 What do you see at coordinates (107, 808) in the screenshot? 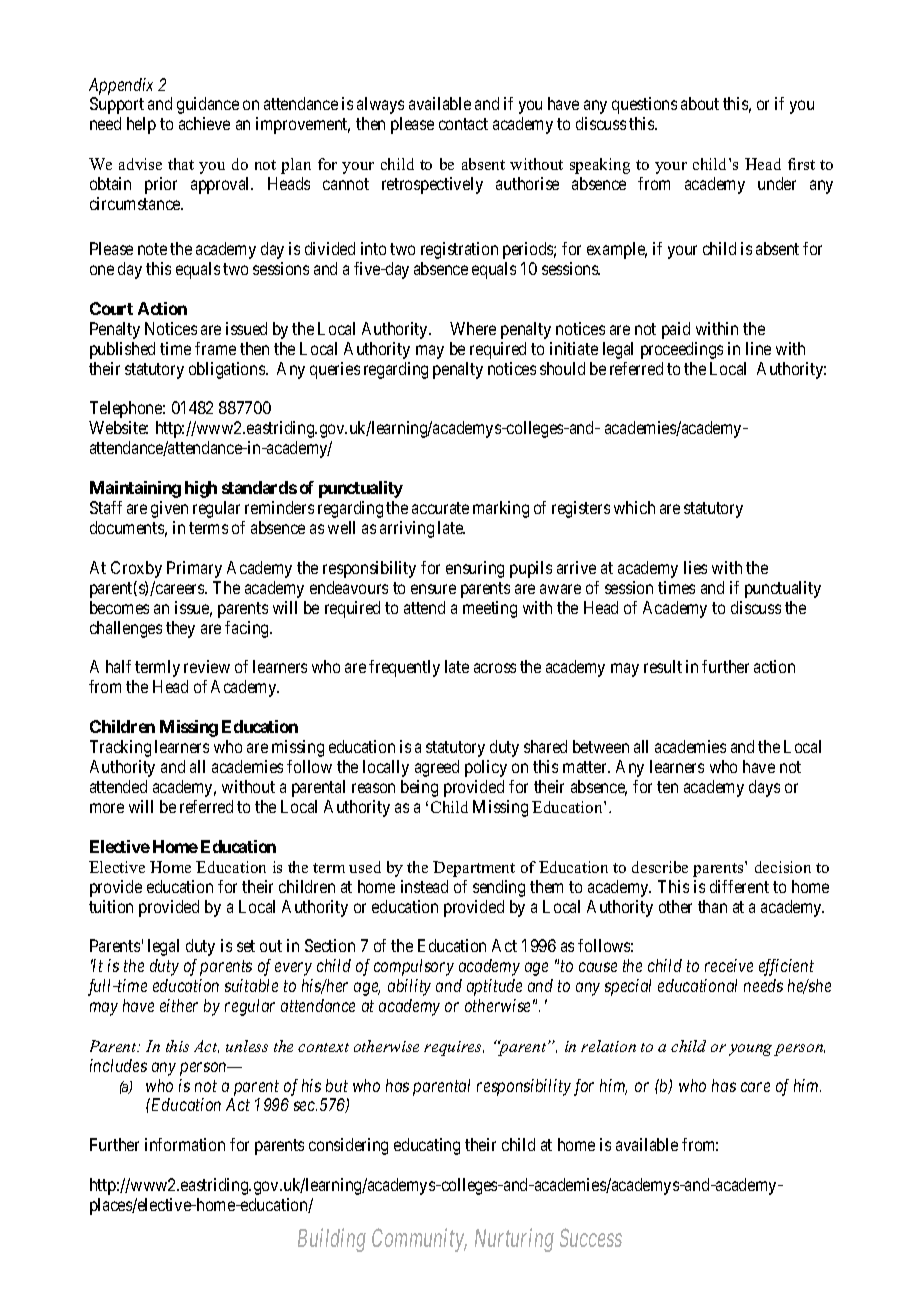
I see `more` at bounding box center [107, 808].
